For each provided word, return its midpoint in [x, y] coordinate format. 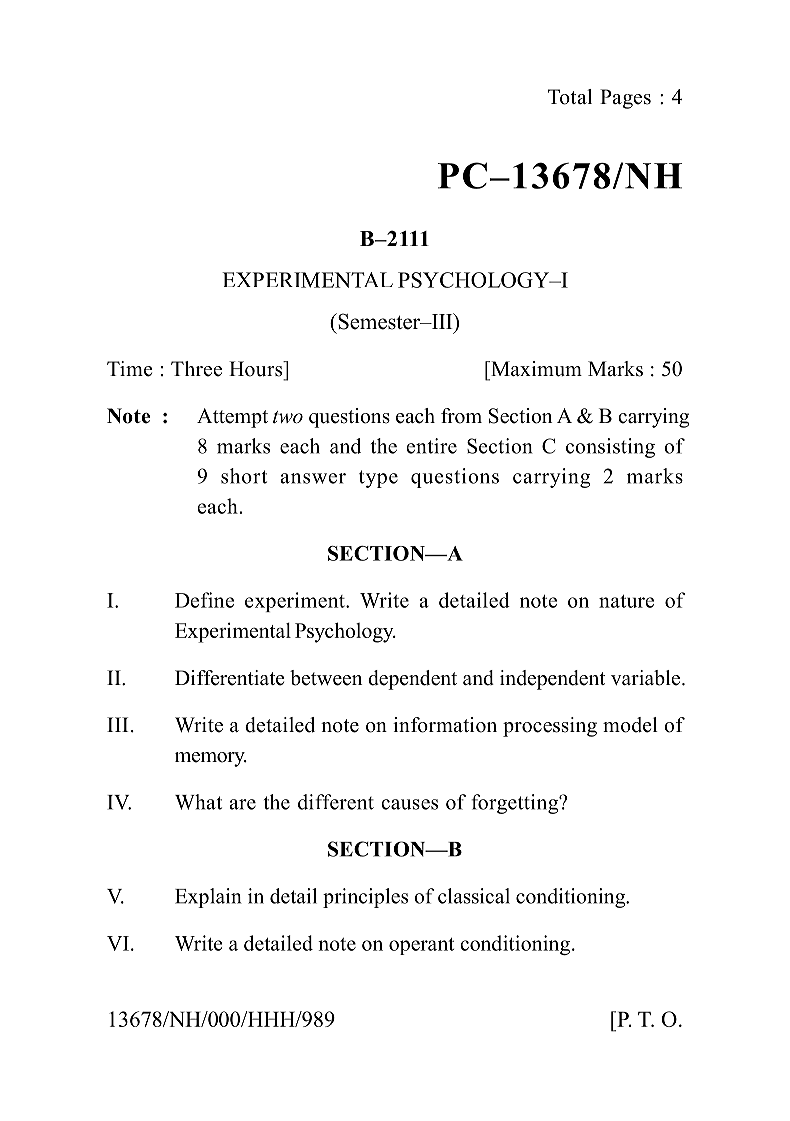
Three [196, 369]
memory [211, 759]
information [445, 725]
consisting [610, 448]
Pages [625, 99]
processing [550, 727]
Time [130, 369]
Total [570, 97]
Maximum [535, 369]
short [244, 476]
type [378, 479]
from [461, 416]
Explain [208, 898]
